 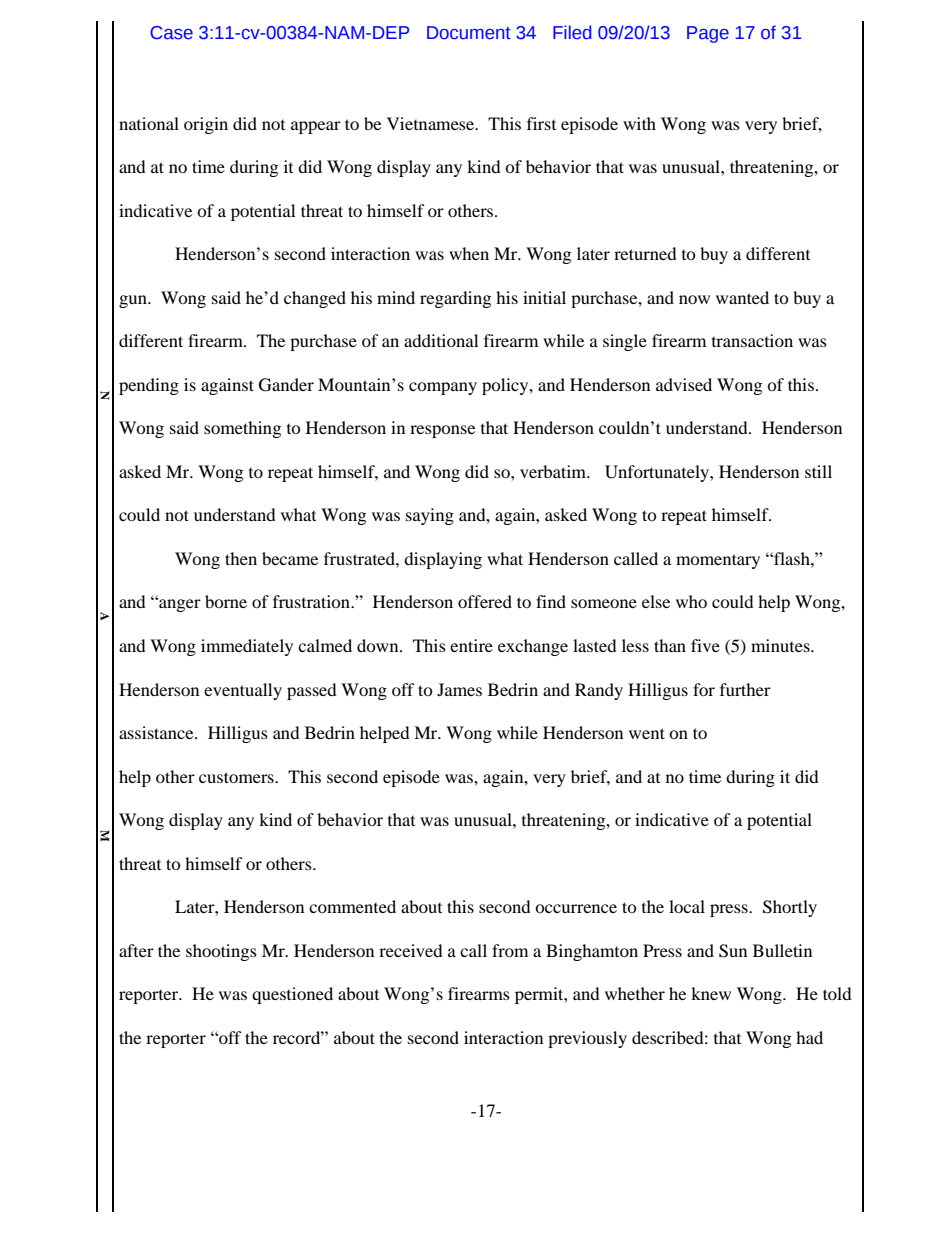 I want to click on momentary, so click(x=718, y=561).
